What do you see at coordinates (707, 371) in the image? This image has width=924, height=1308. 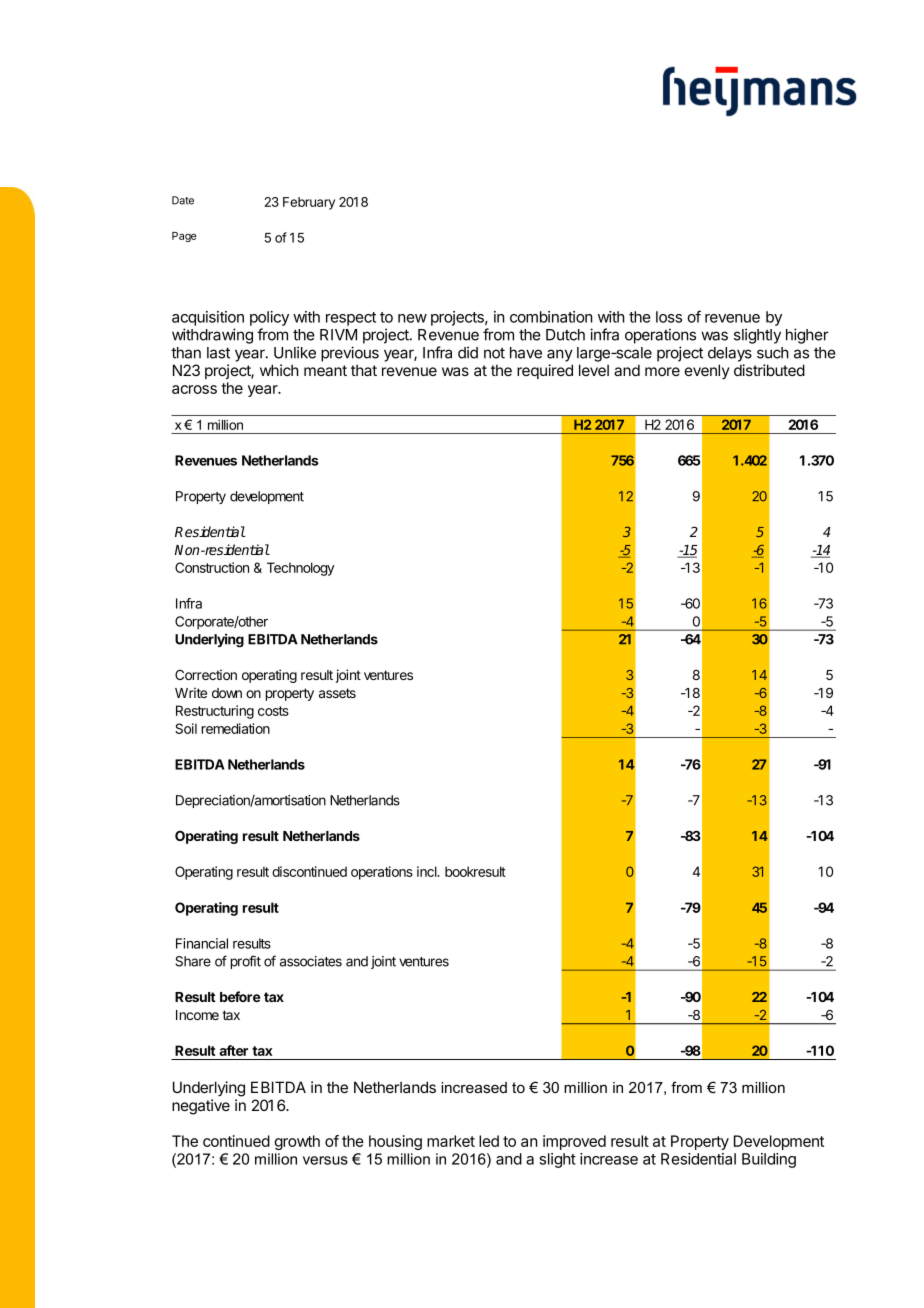 I see `evenly` at bounding box center [707, 371].
